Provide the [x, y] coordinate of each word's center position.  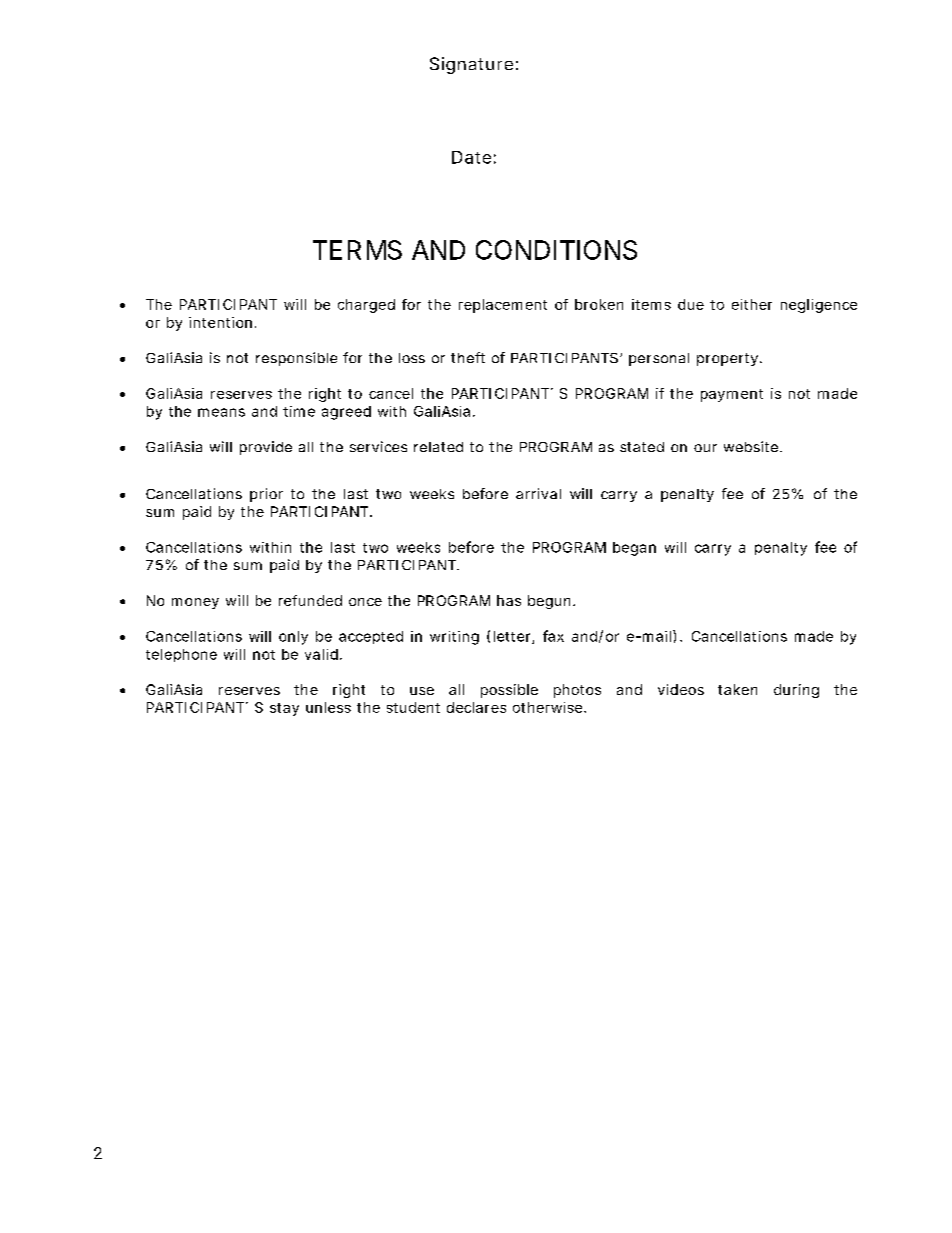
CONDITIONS [556, 250]
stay [284, 709]
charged [366, 306]
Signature [474, 65]
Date [474, 157]
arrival [538, 493]
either [752, 304]
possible [509, 691]
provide [266, 448]
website [753, 446]
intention [222, 322]
